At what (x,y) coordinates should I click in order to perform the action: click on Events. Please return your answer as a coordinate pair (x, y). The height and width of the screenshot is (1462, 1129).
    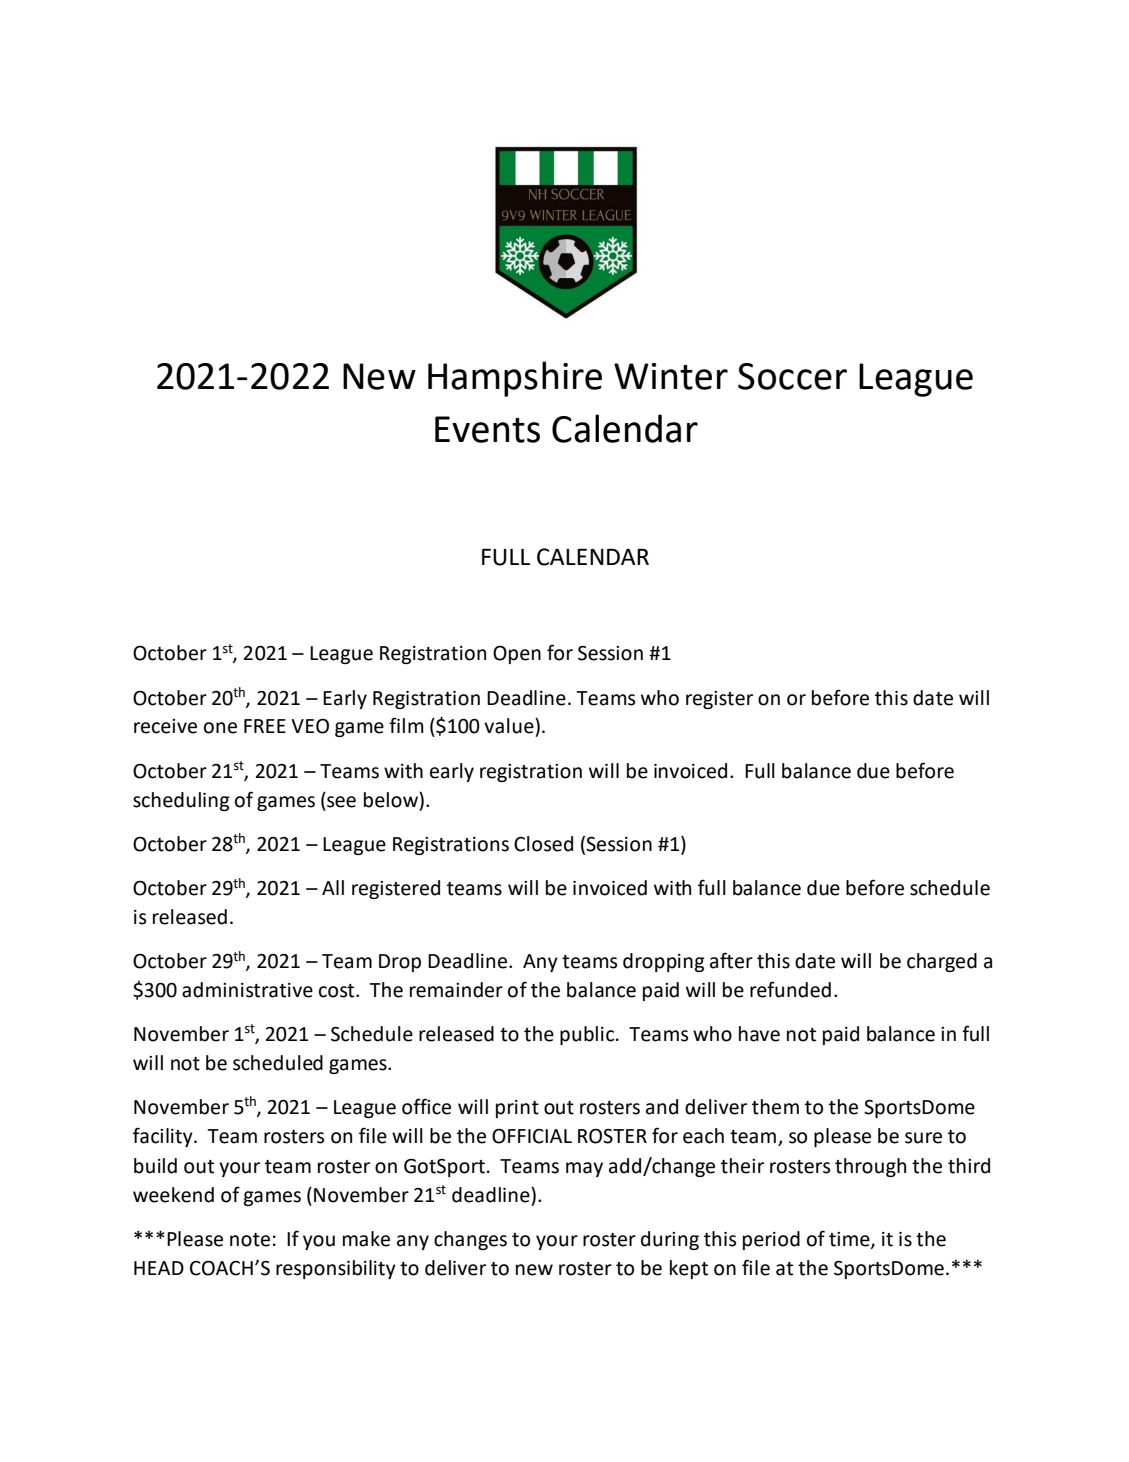
    Looking at the image, I should click on (487, 429).
